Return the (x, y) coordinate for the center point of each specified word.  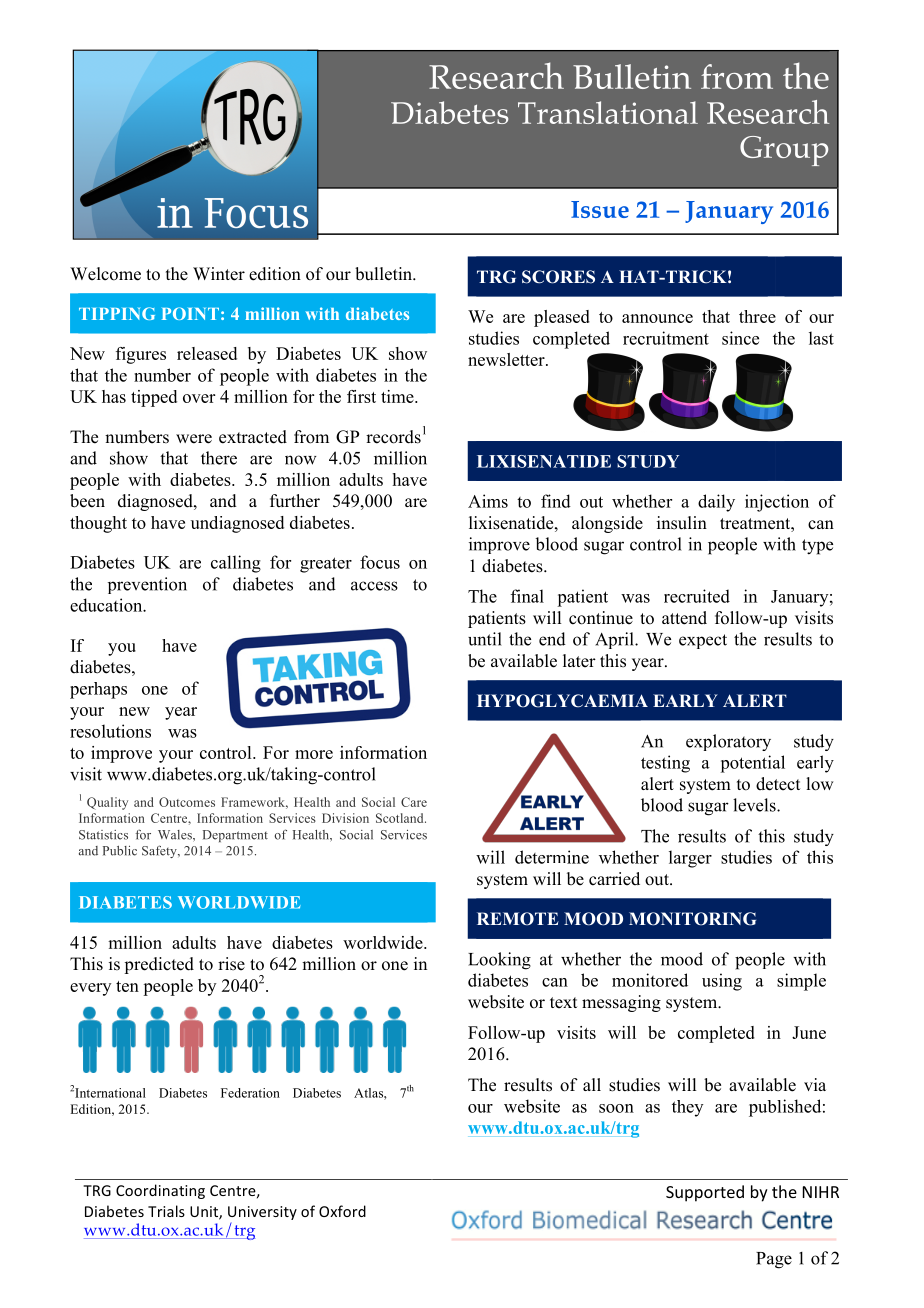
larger (690, 859)
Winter (219, 274)
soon (616, 1108)
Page (774, 1260)
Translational (608, 112)
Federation (250, 1093)
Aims (488, 501)
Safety (160, 851)
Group (784, 151)
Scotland (401, 818)
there (219, 458)
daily (716, 503)
